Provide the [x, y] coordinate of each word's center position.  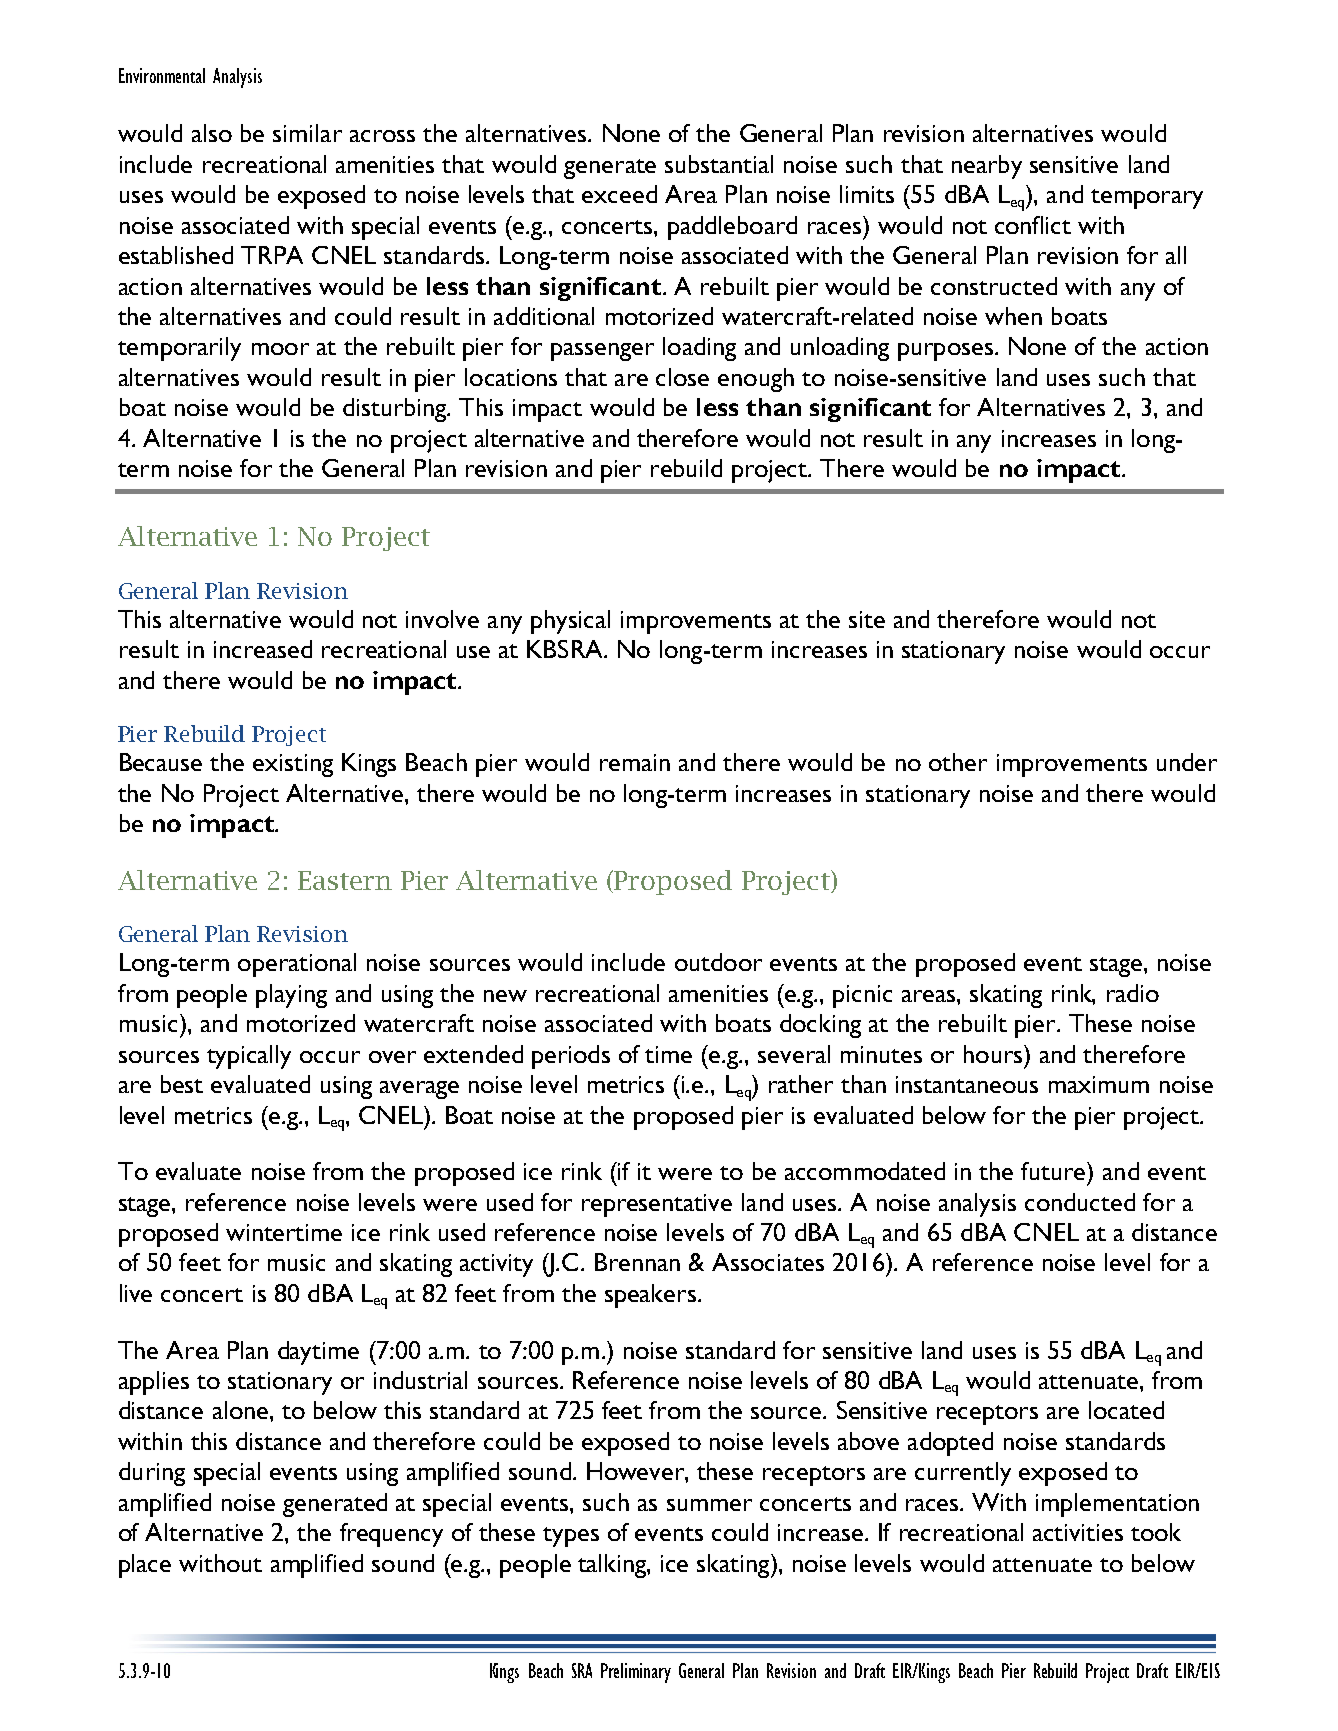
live [136, 1293]
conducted [1080, 1202]
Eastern [345, 880]
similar [307, 133]
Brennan [637, 1262]
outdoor [718, 962]
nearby [987, 167]
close [682, 377]
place [145, 1566]
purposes [945, 352]
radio [1133, 993]
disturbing [396, 410]
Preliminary [636, 1673]
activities [1078, 1532]
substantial [719, 164]
